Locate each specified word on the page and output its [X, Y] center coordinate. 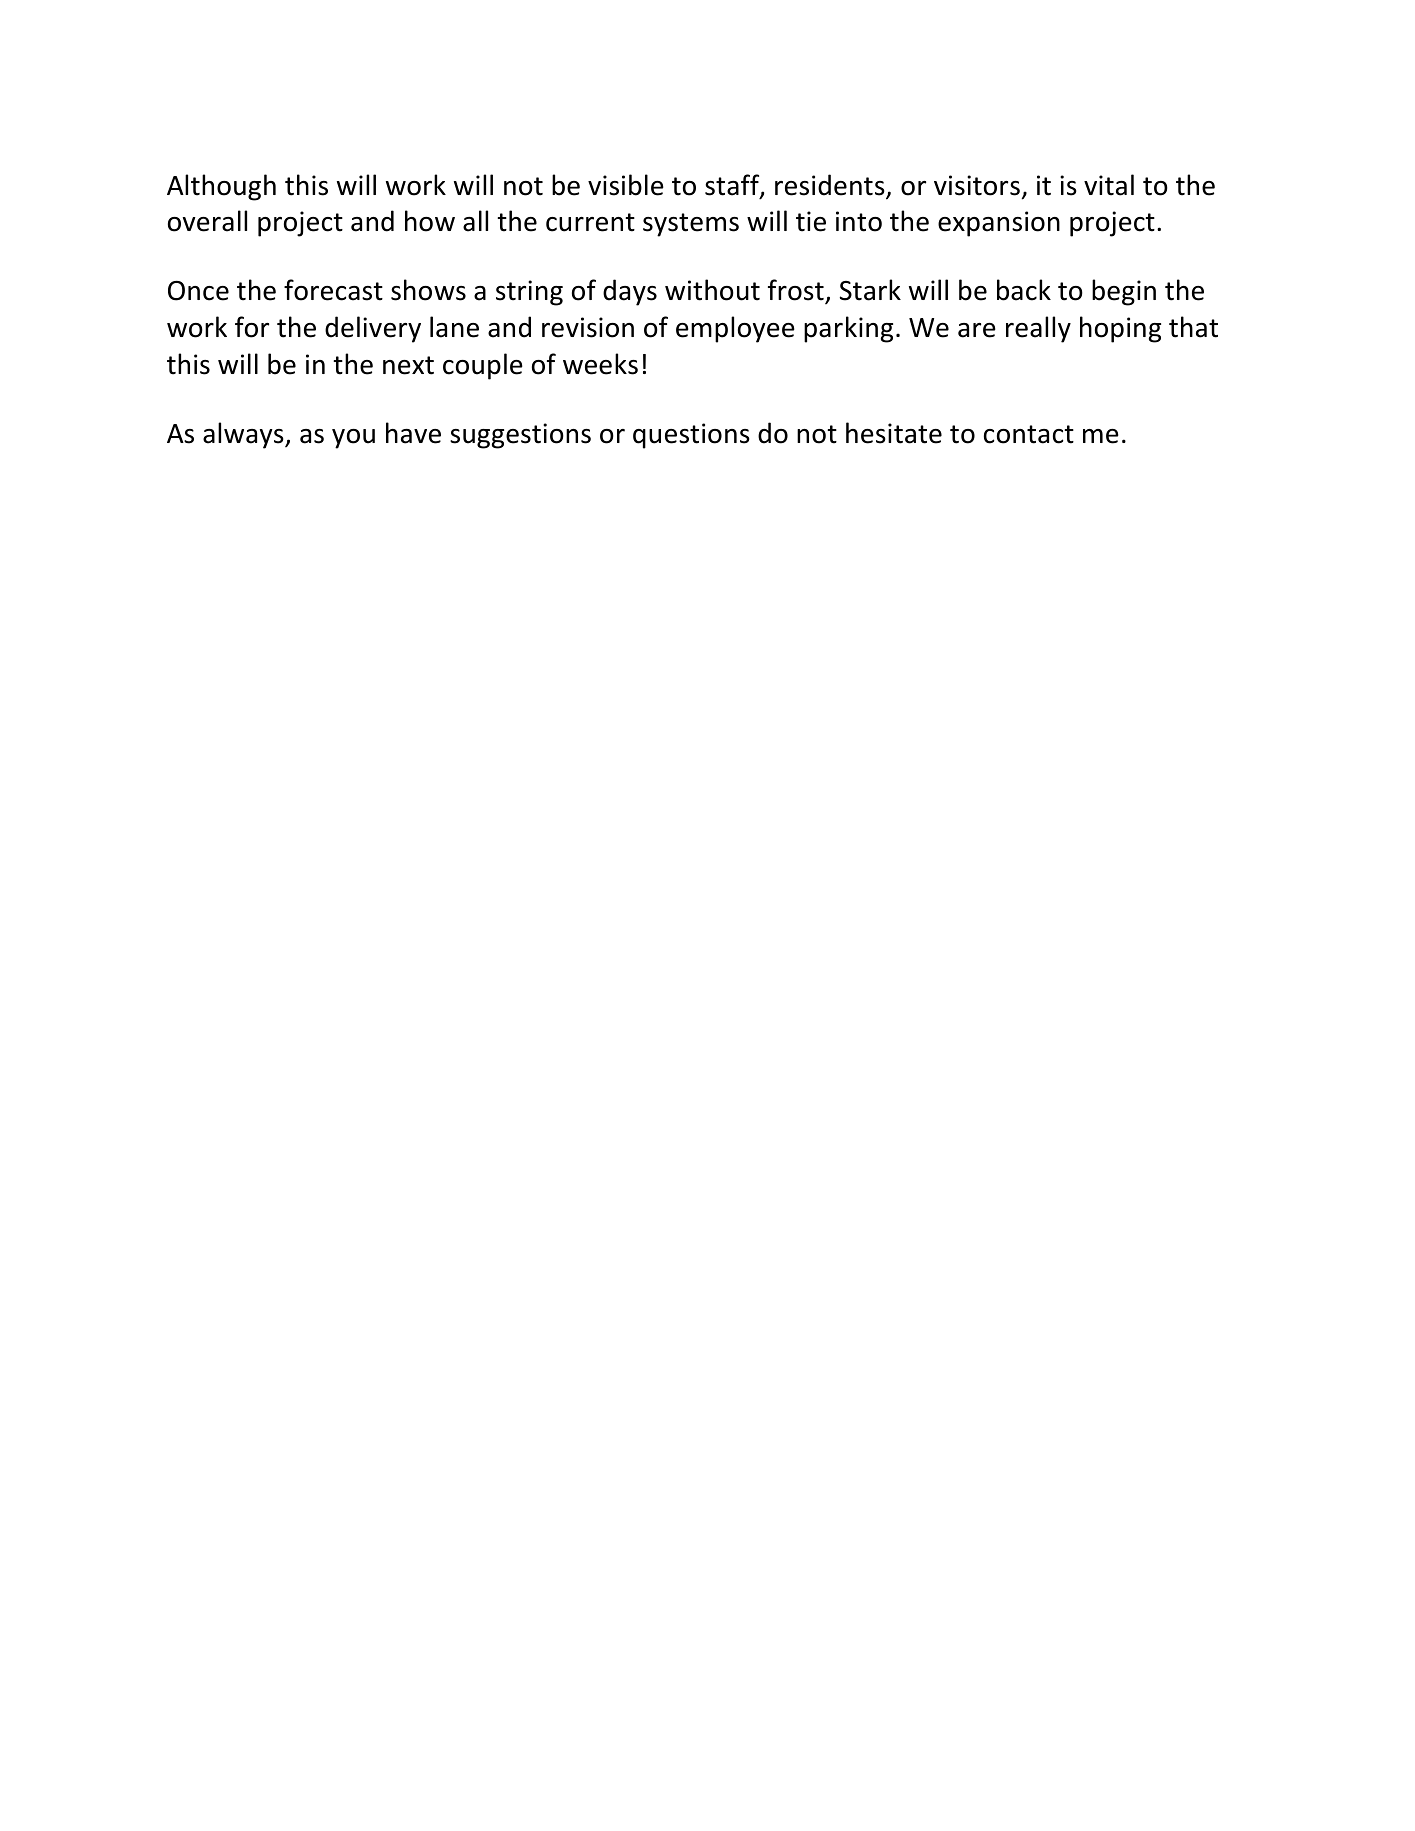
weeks [600, 364]
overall [207, 221]
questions [691, 436]
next [408, 365]
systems [691, 225]
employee [735, 329]
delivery [373, 329]
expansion [999, 224]
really [1038, 329]
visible [626, 185]
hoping [1120, 329]
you [353, 439]
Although [221, 187]
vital [1109, 185]
